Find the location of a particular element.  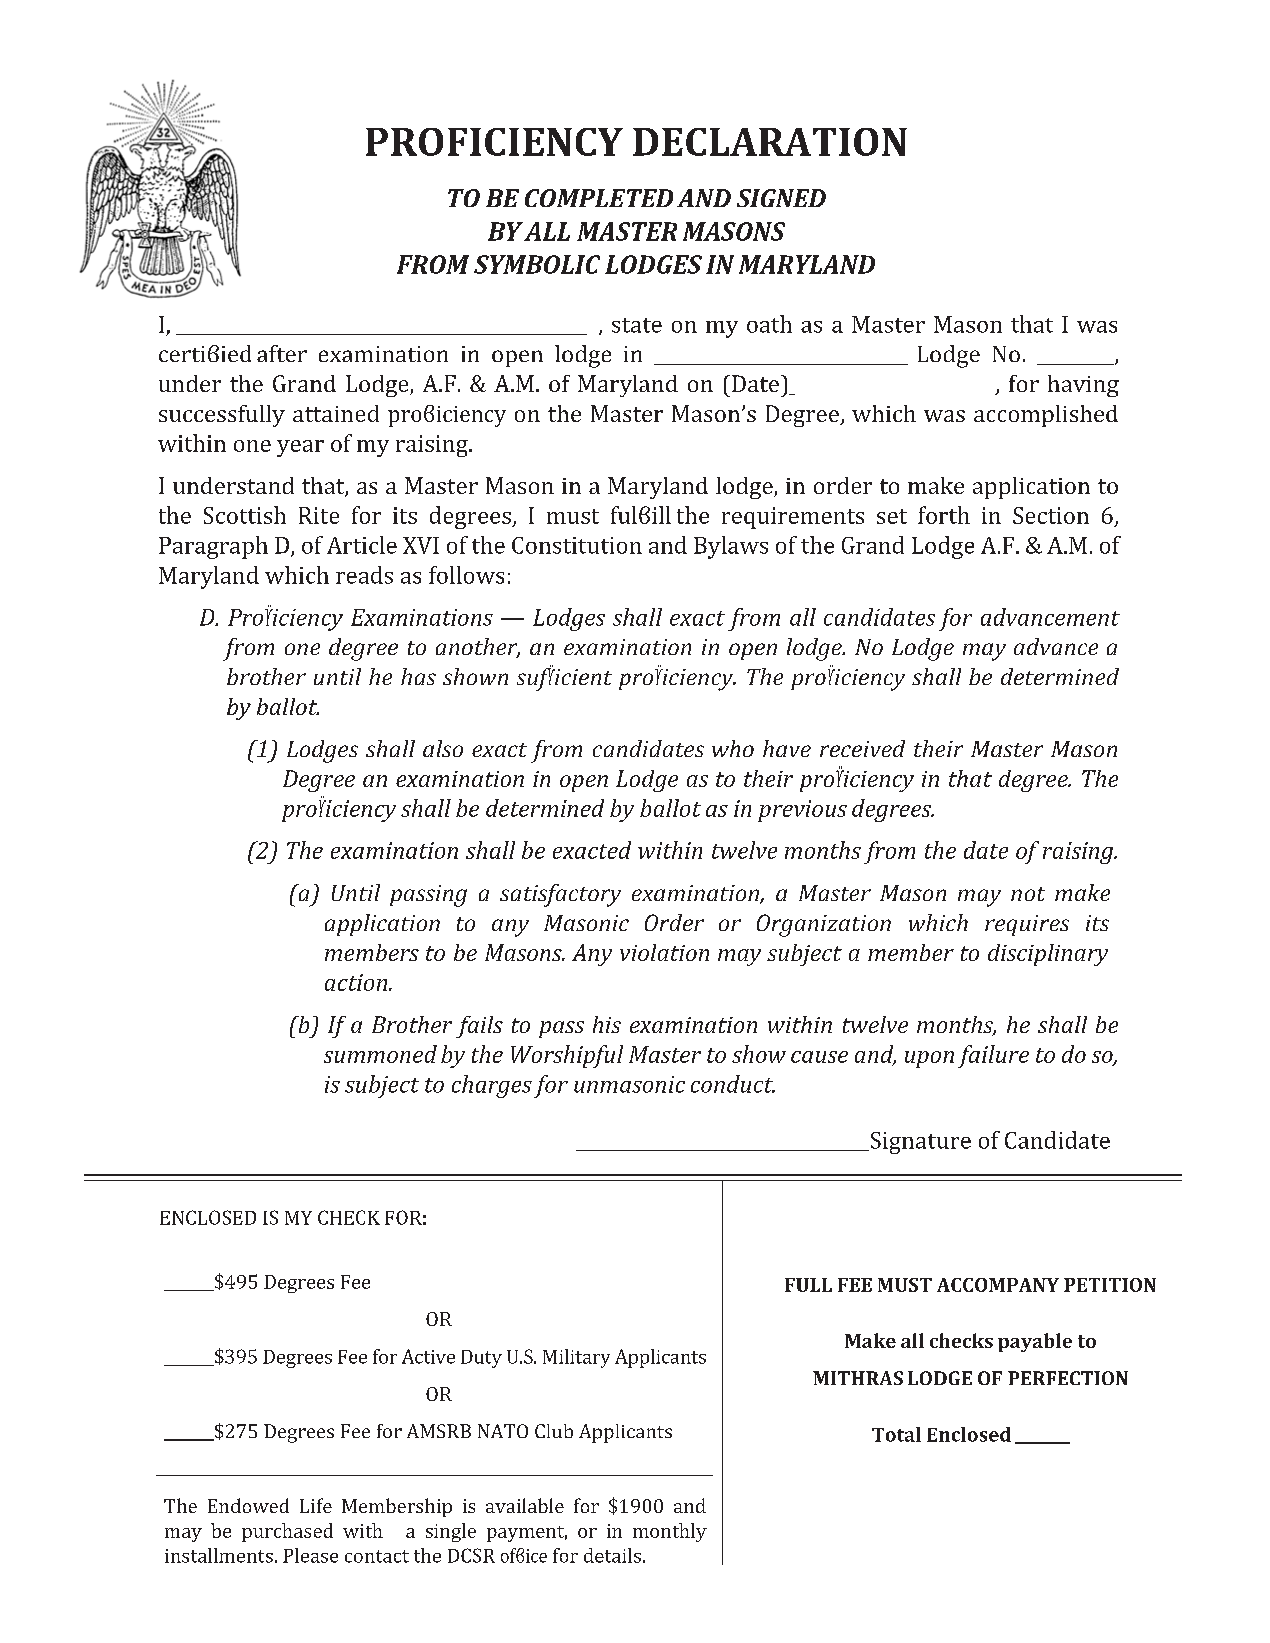

Total is located at coordinates (896, 1434).
